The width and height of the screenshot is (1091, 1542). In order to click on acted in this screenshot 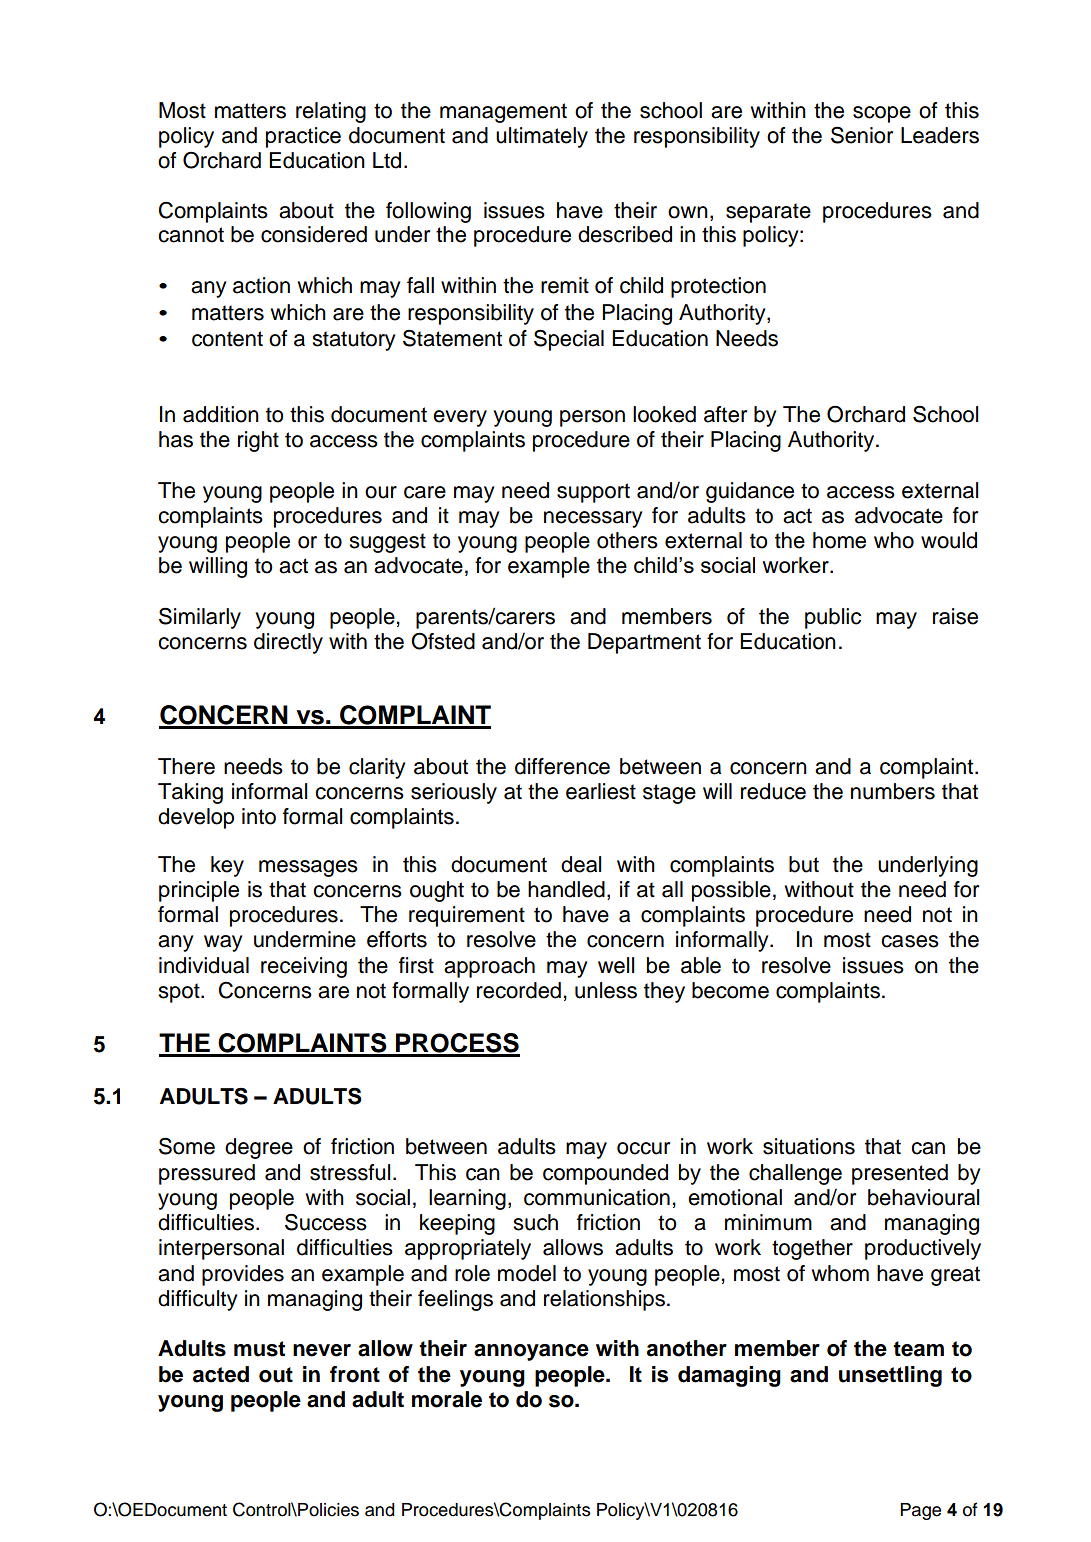, I will do `click(221, 1374)`.
